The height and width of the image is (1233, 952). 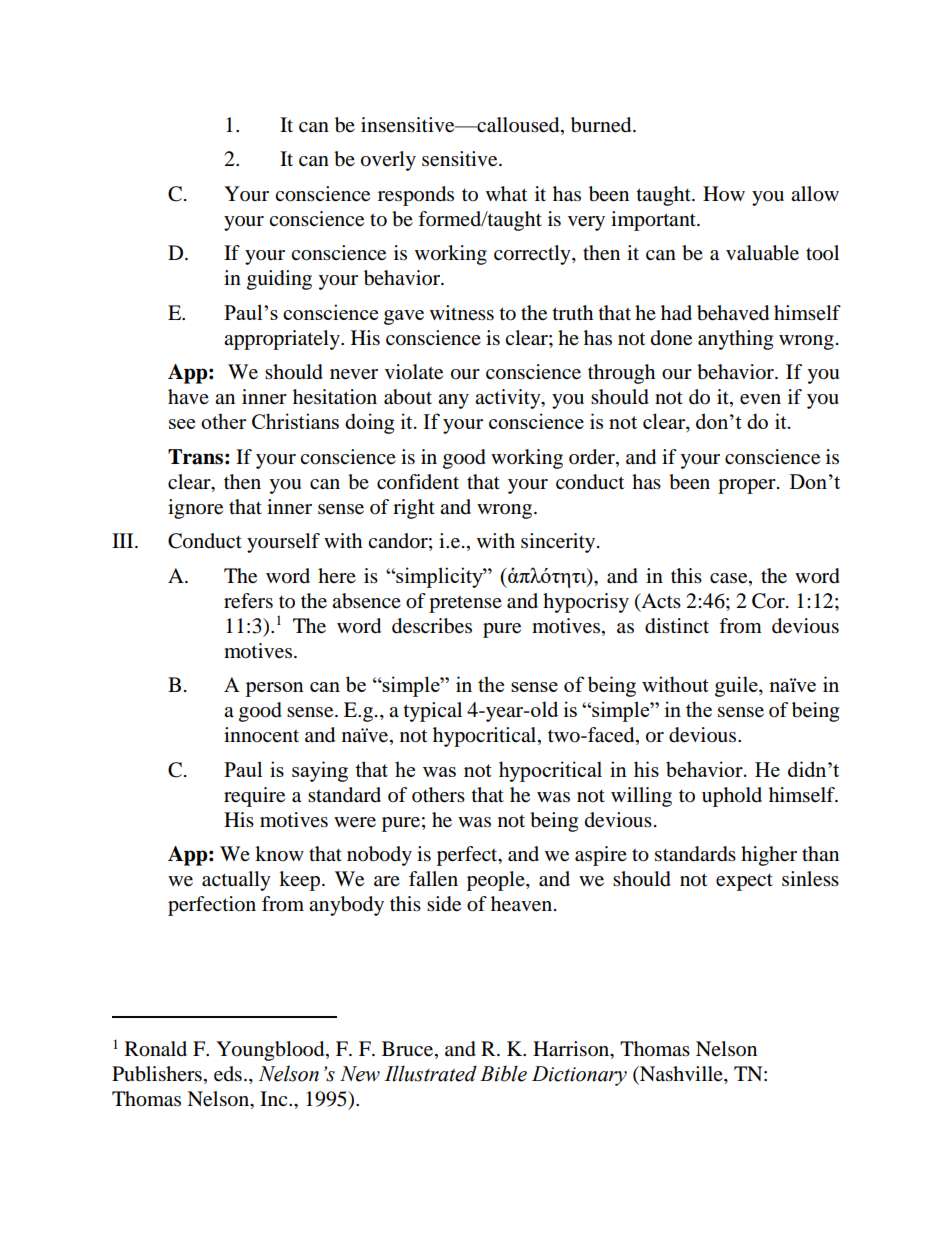 What do you see at coordinates (465, 604) in the image?
I see `pretense` at bounding box center [465, 604].
